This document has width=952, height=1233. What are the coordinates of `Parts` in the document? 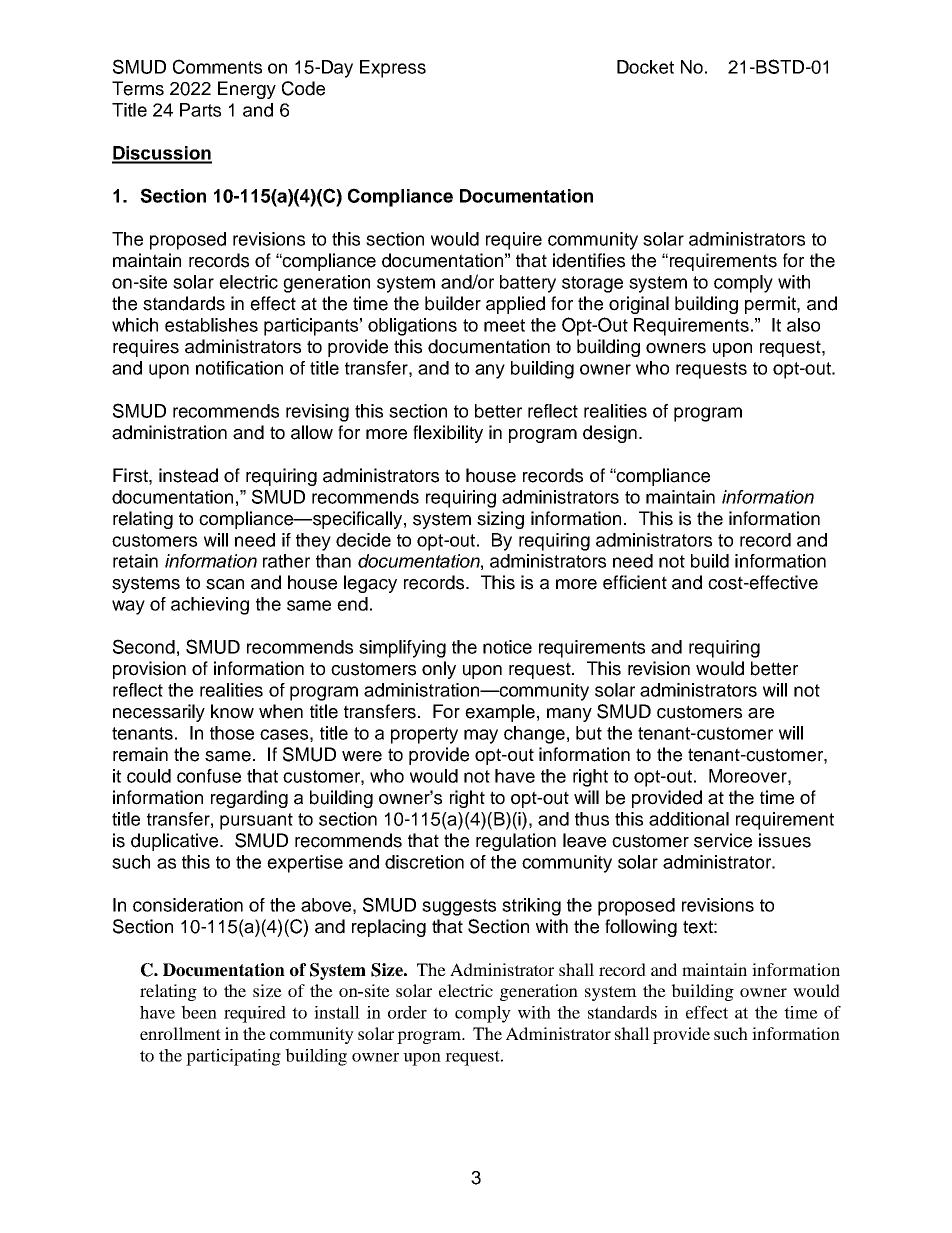 It's located at (200, 110).
